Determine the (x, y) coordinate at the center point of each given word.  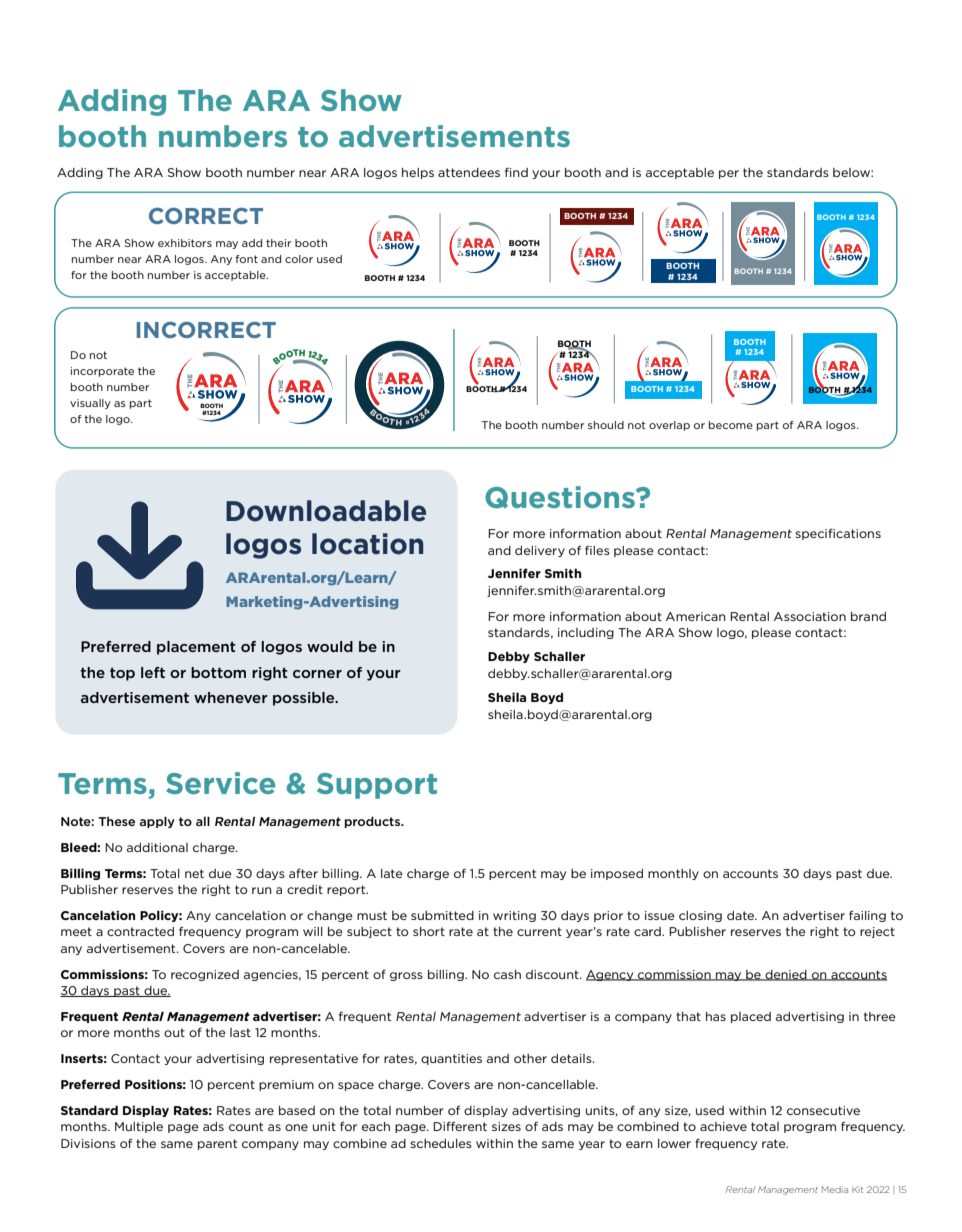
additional (157, 847)
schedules (441, 1143)
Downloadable (326, 511)
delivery (540, 551)
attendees (469, 172)
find (516, 172)
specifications (838, 534)
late (392, 873)
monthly (673, 874)
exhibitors (185, 243)
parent (217, 1144)
